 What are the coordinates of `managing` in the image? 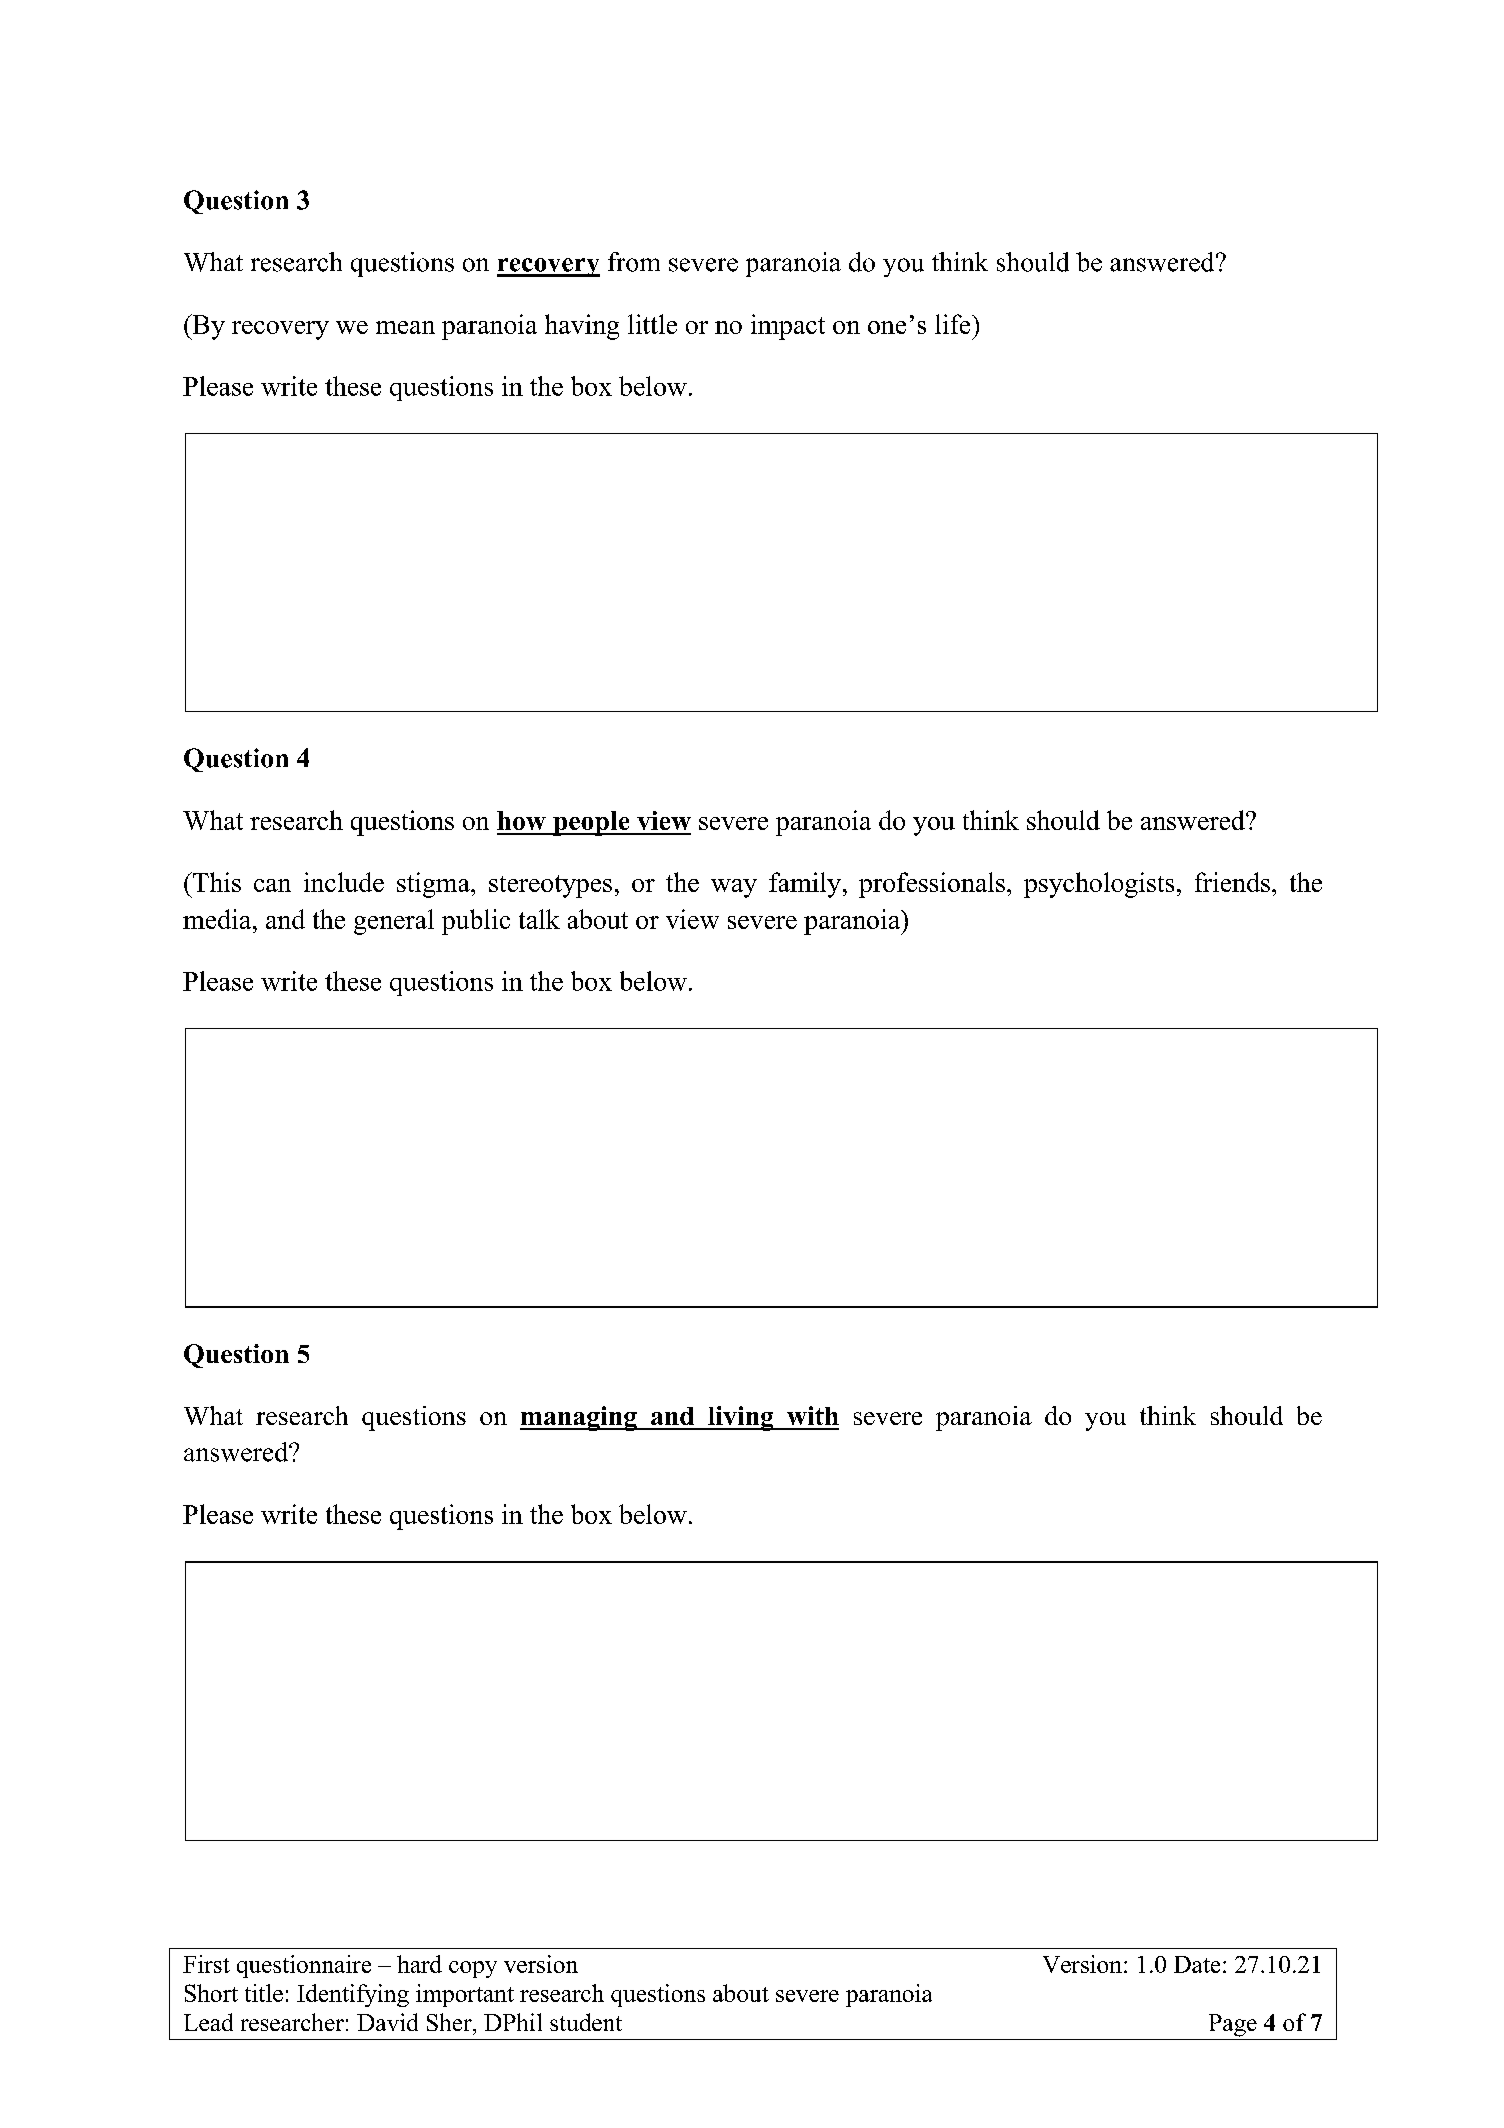 It's located at (579, 1418).
